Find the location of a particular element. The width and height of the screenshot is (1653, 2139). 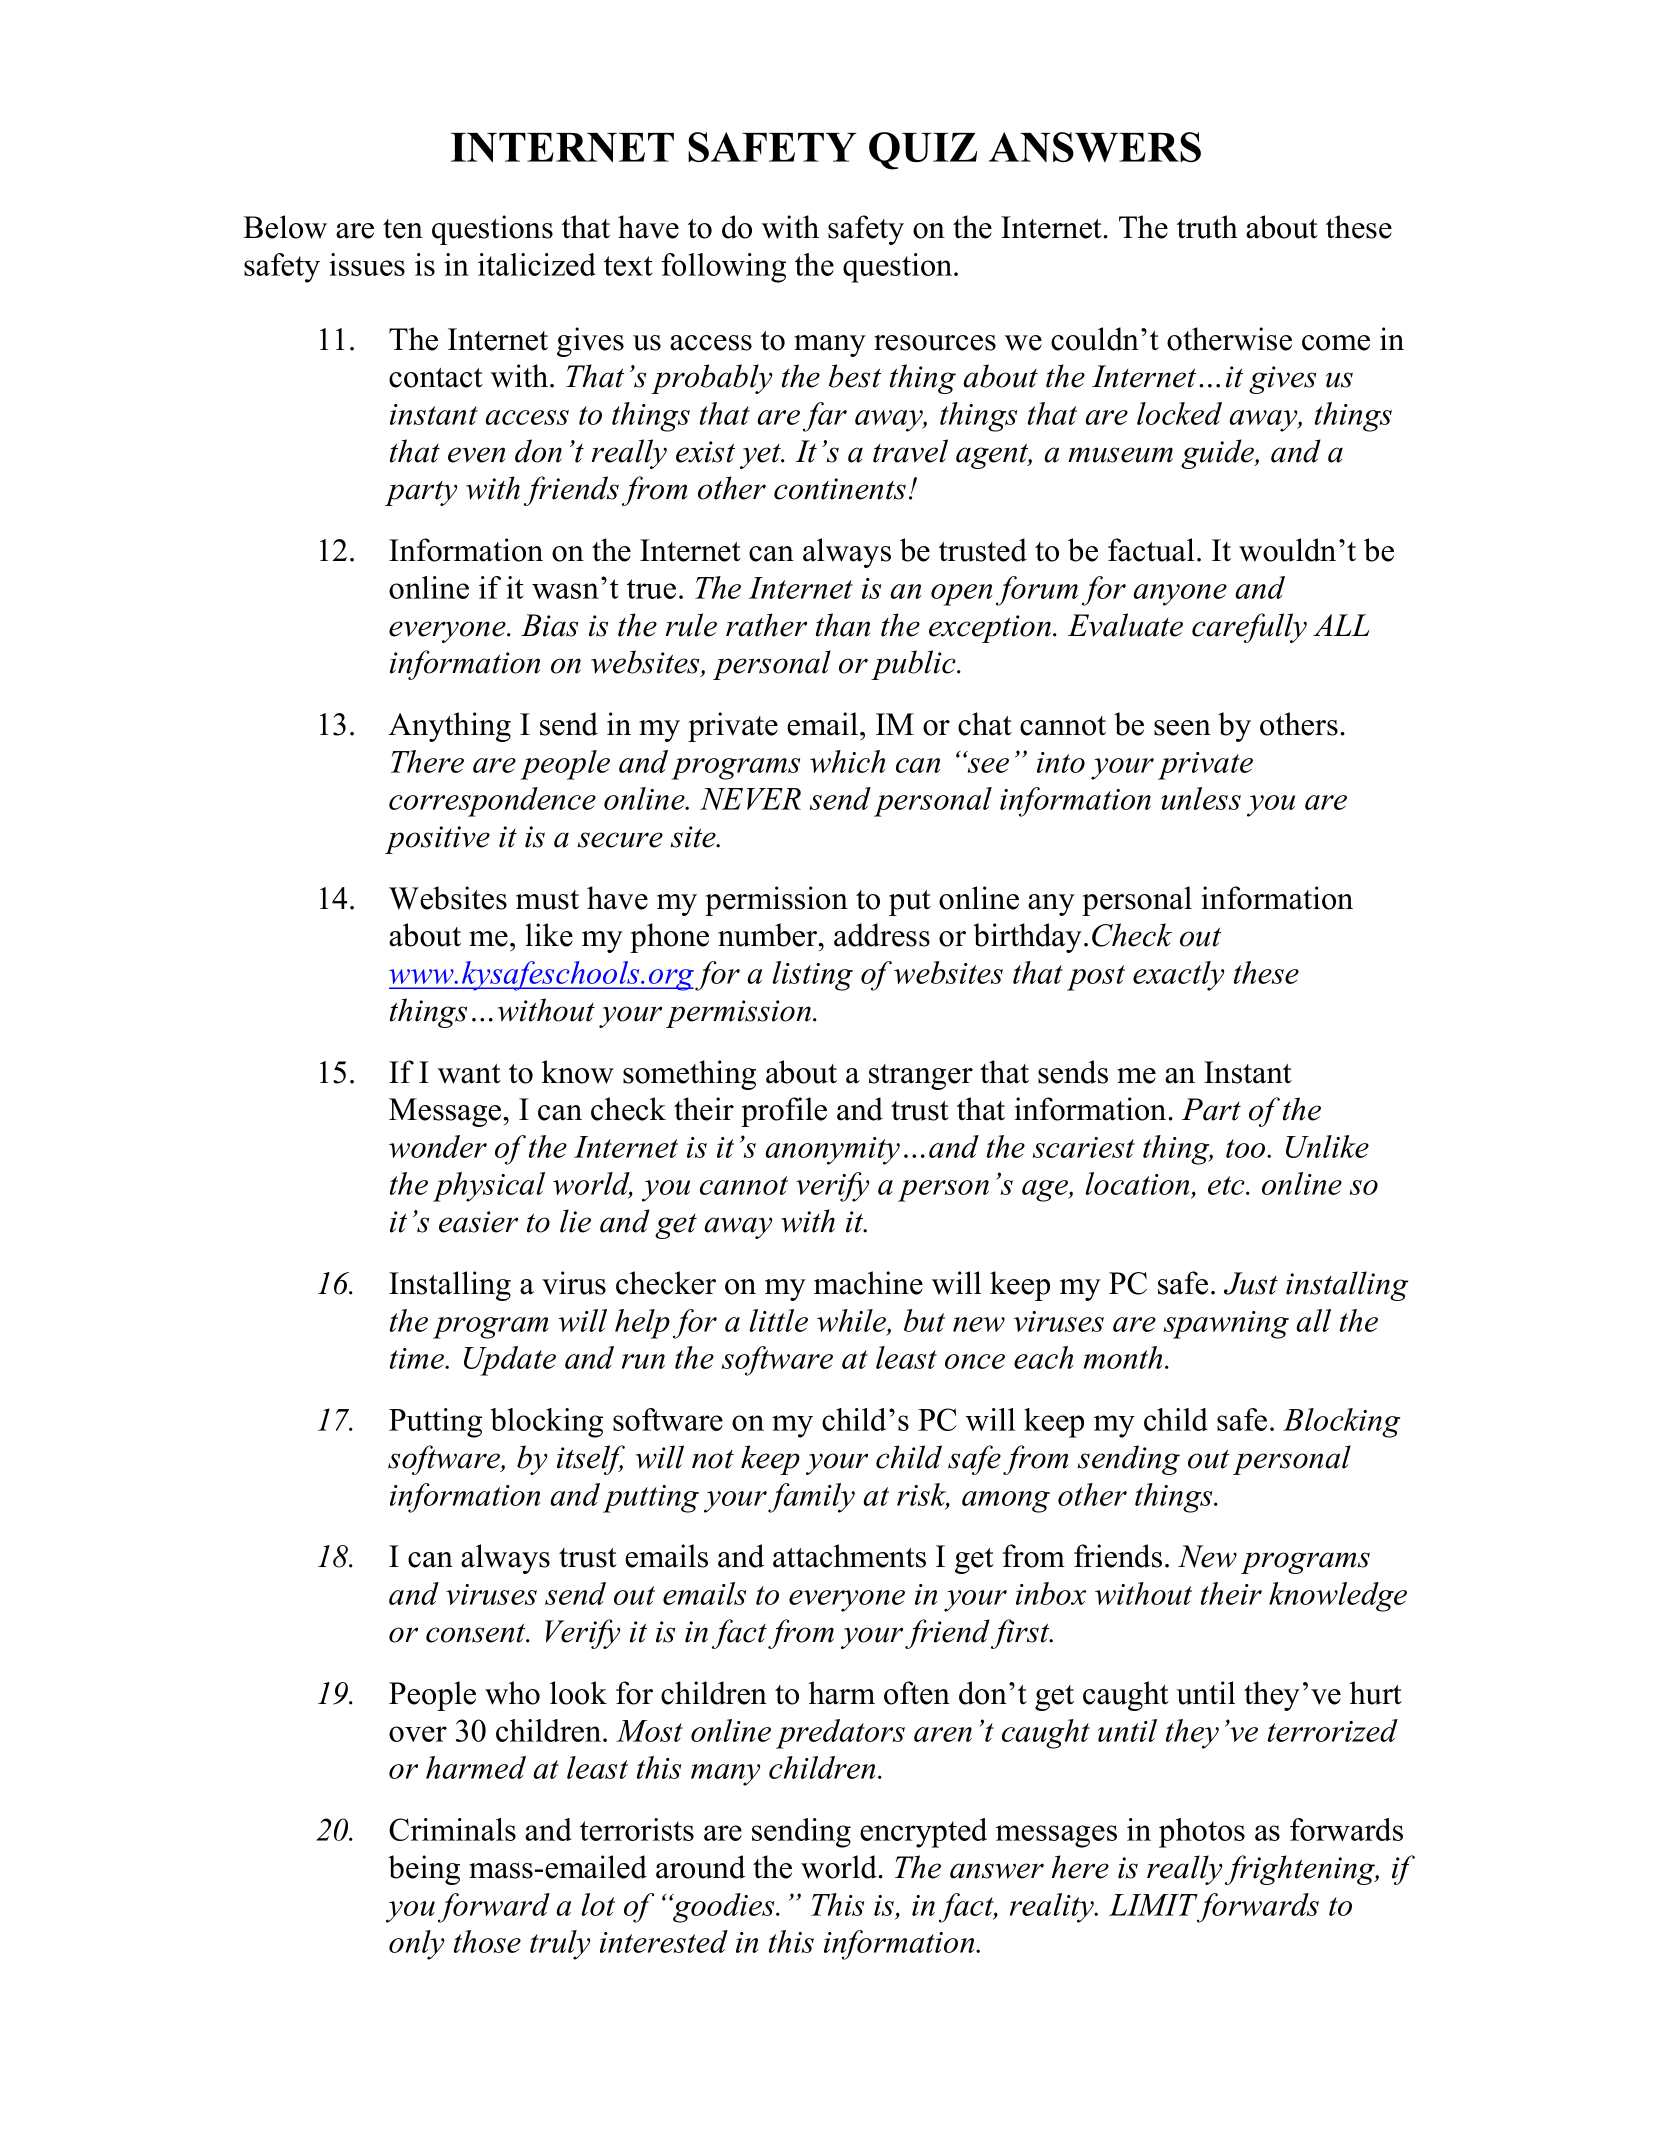

issues is located at coordinates (367, 264).
